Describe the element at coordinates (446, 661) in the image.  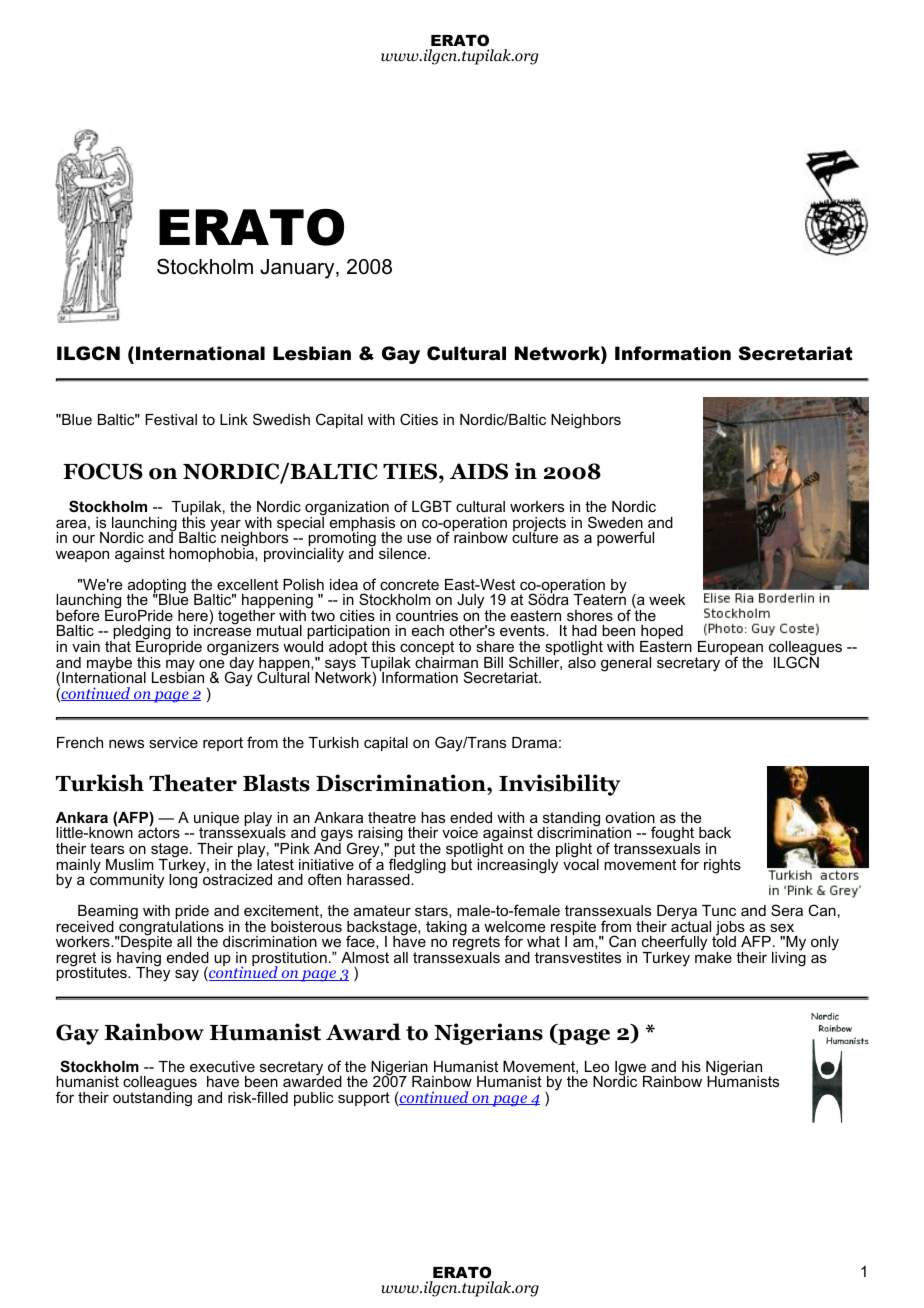
I see `chairman` at that location.
